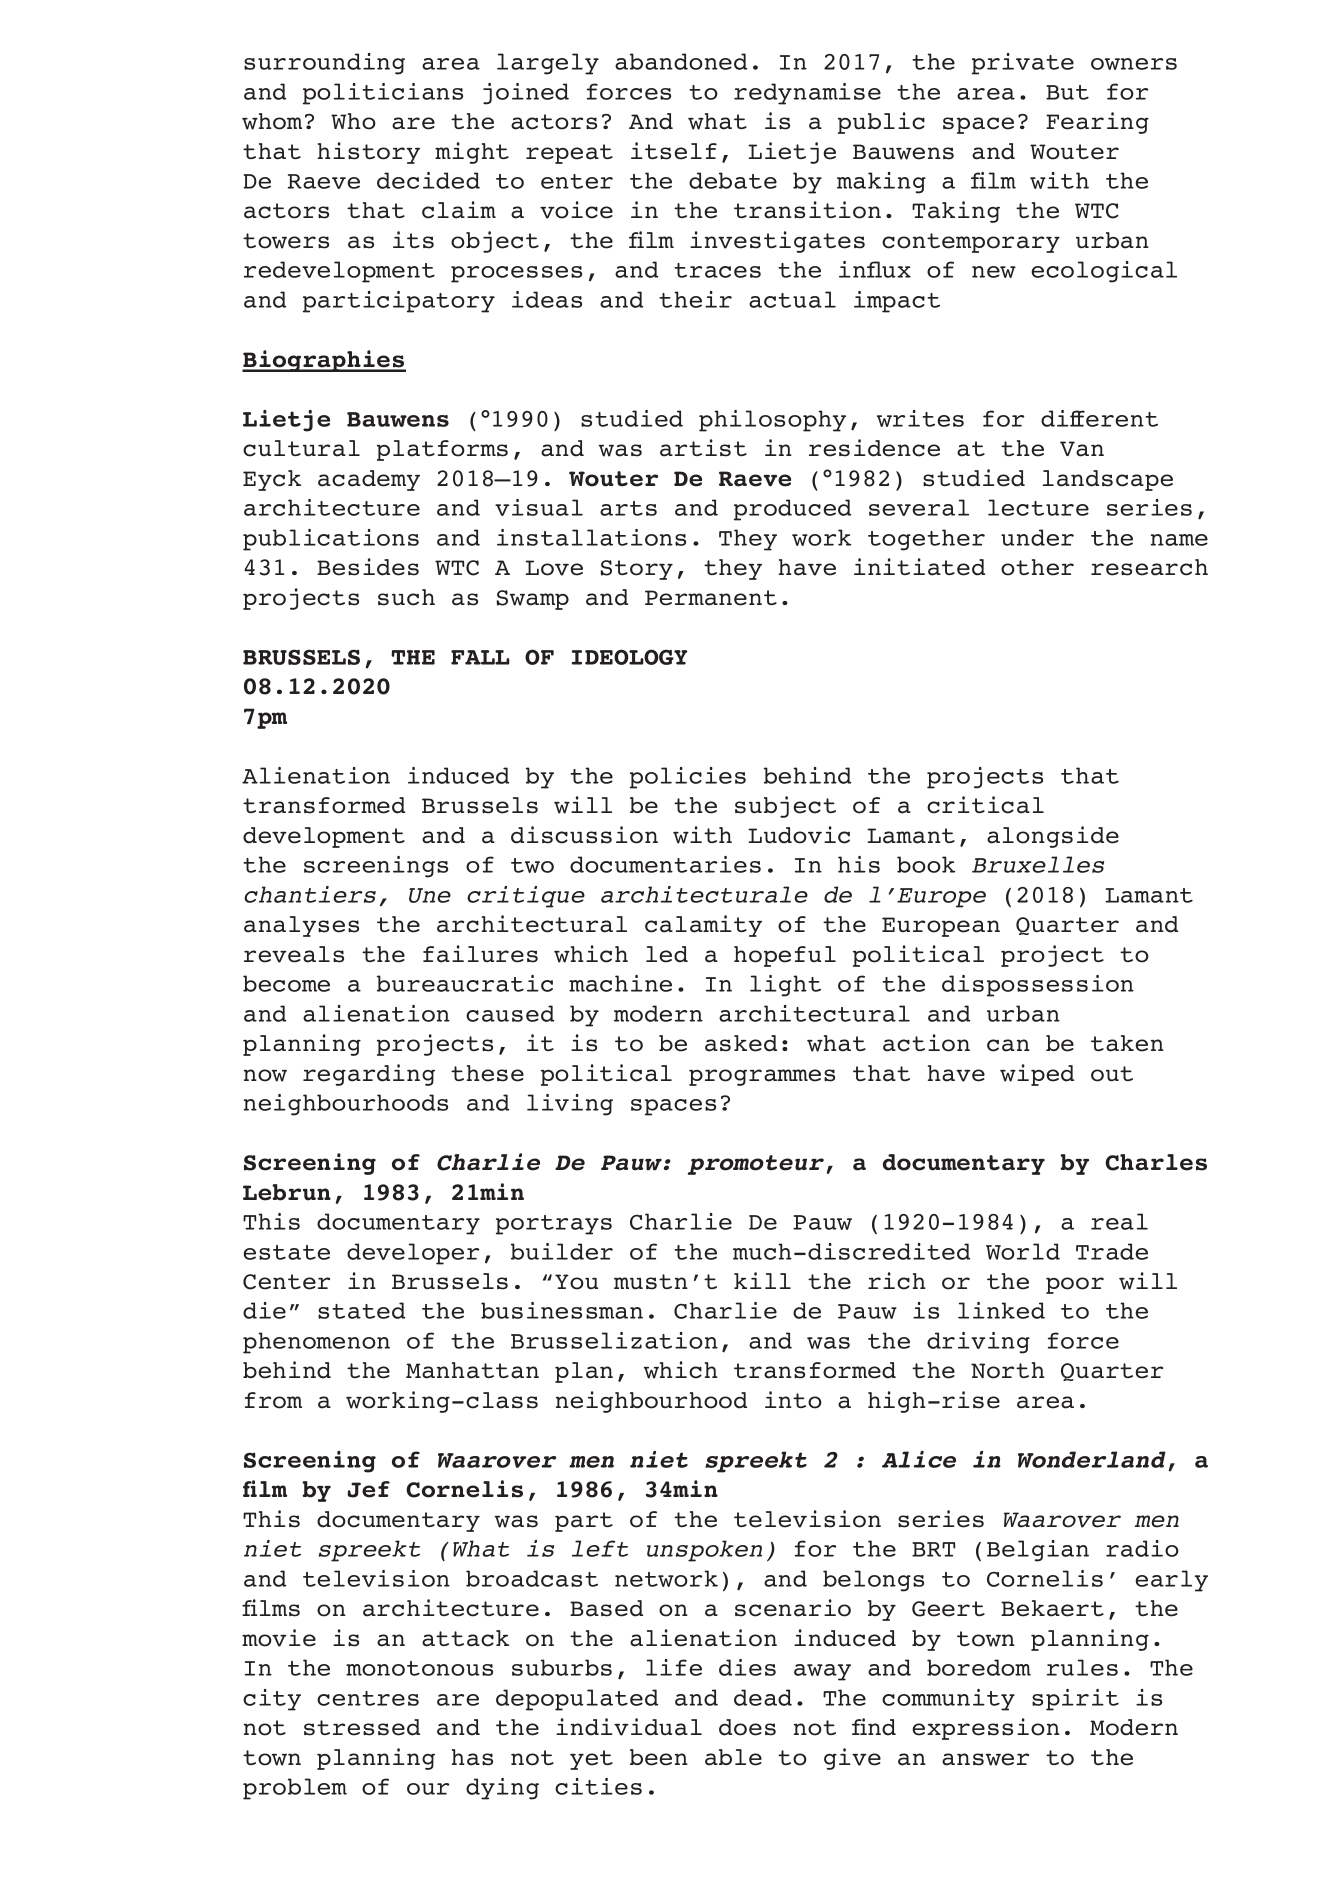 This image has height=1897, width=1341. What do you see at coordinates (703, 926) in the image?
I see `calamity` at bounding box center [703, 926].
